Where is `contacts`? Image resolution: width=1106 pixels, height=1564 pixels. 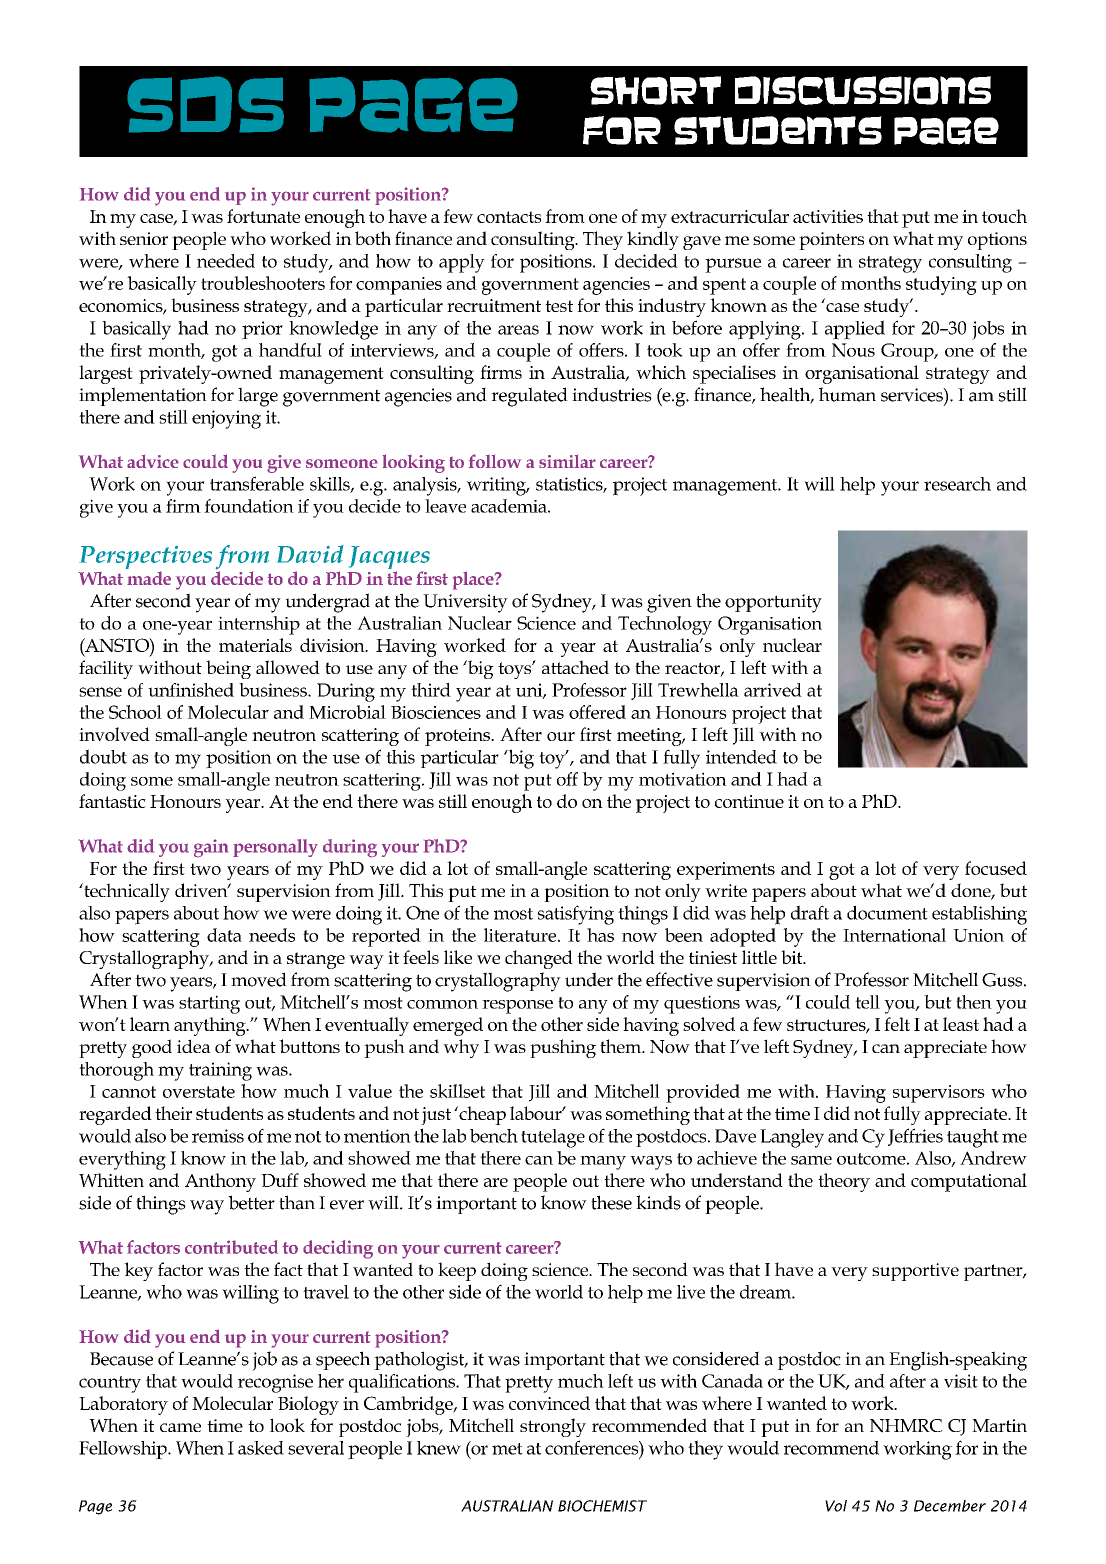 contacts is located at coordinates (509, 217).
